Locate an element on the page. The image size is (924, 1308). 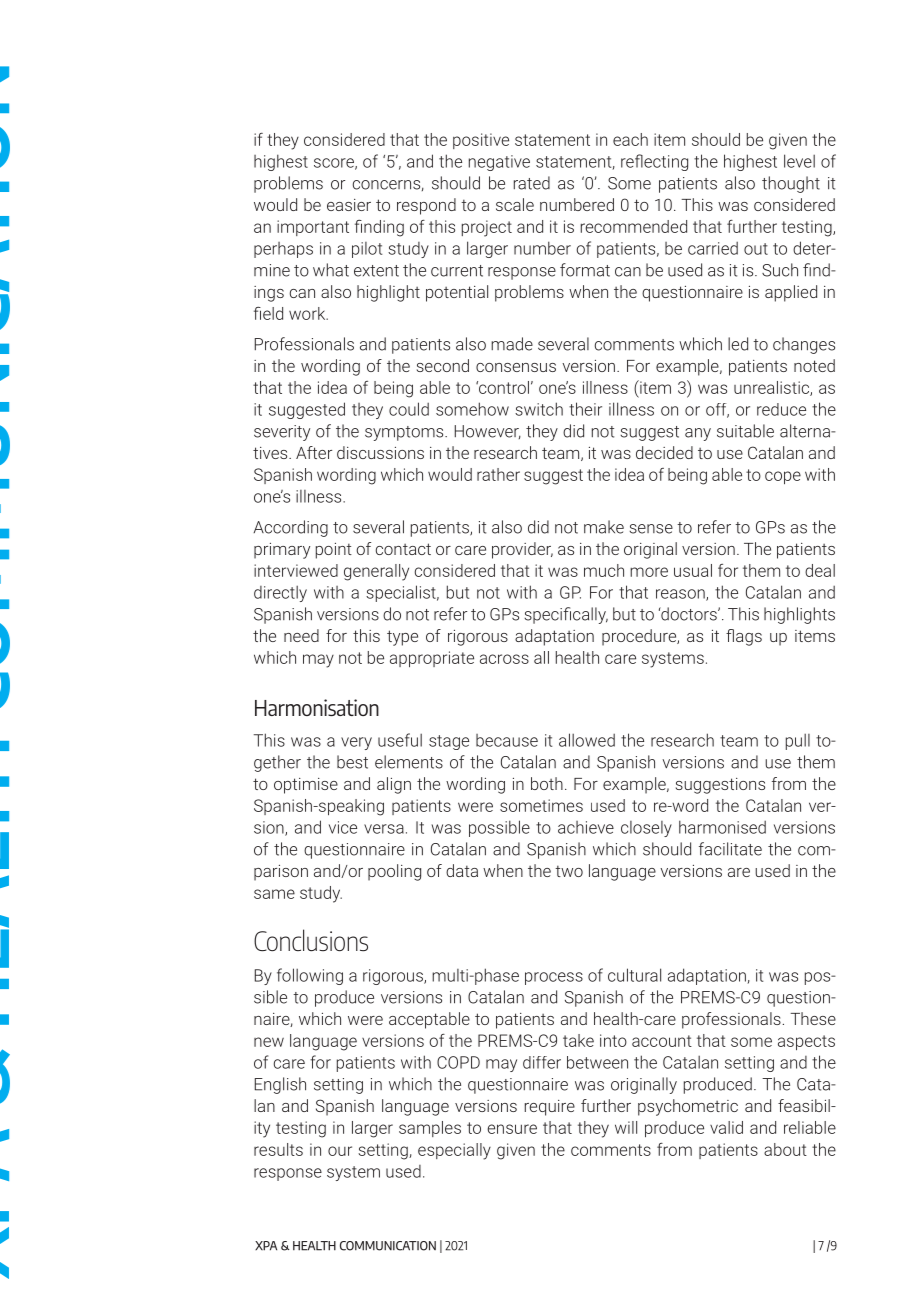
our is located at coordinates (340, 1151).
